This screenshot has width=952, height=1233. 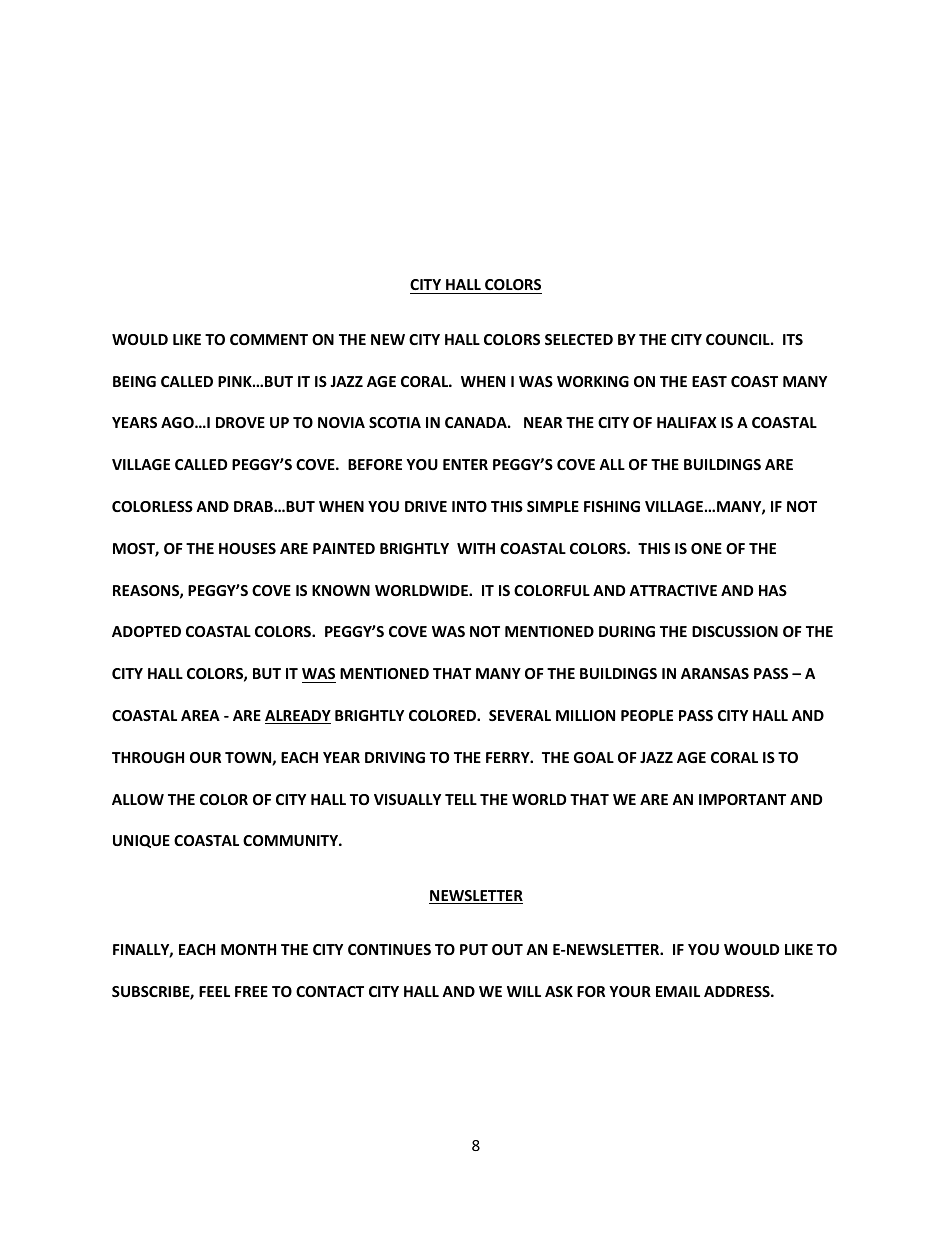 I want to click on PUT, so click(x=474, y=949).
